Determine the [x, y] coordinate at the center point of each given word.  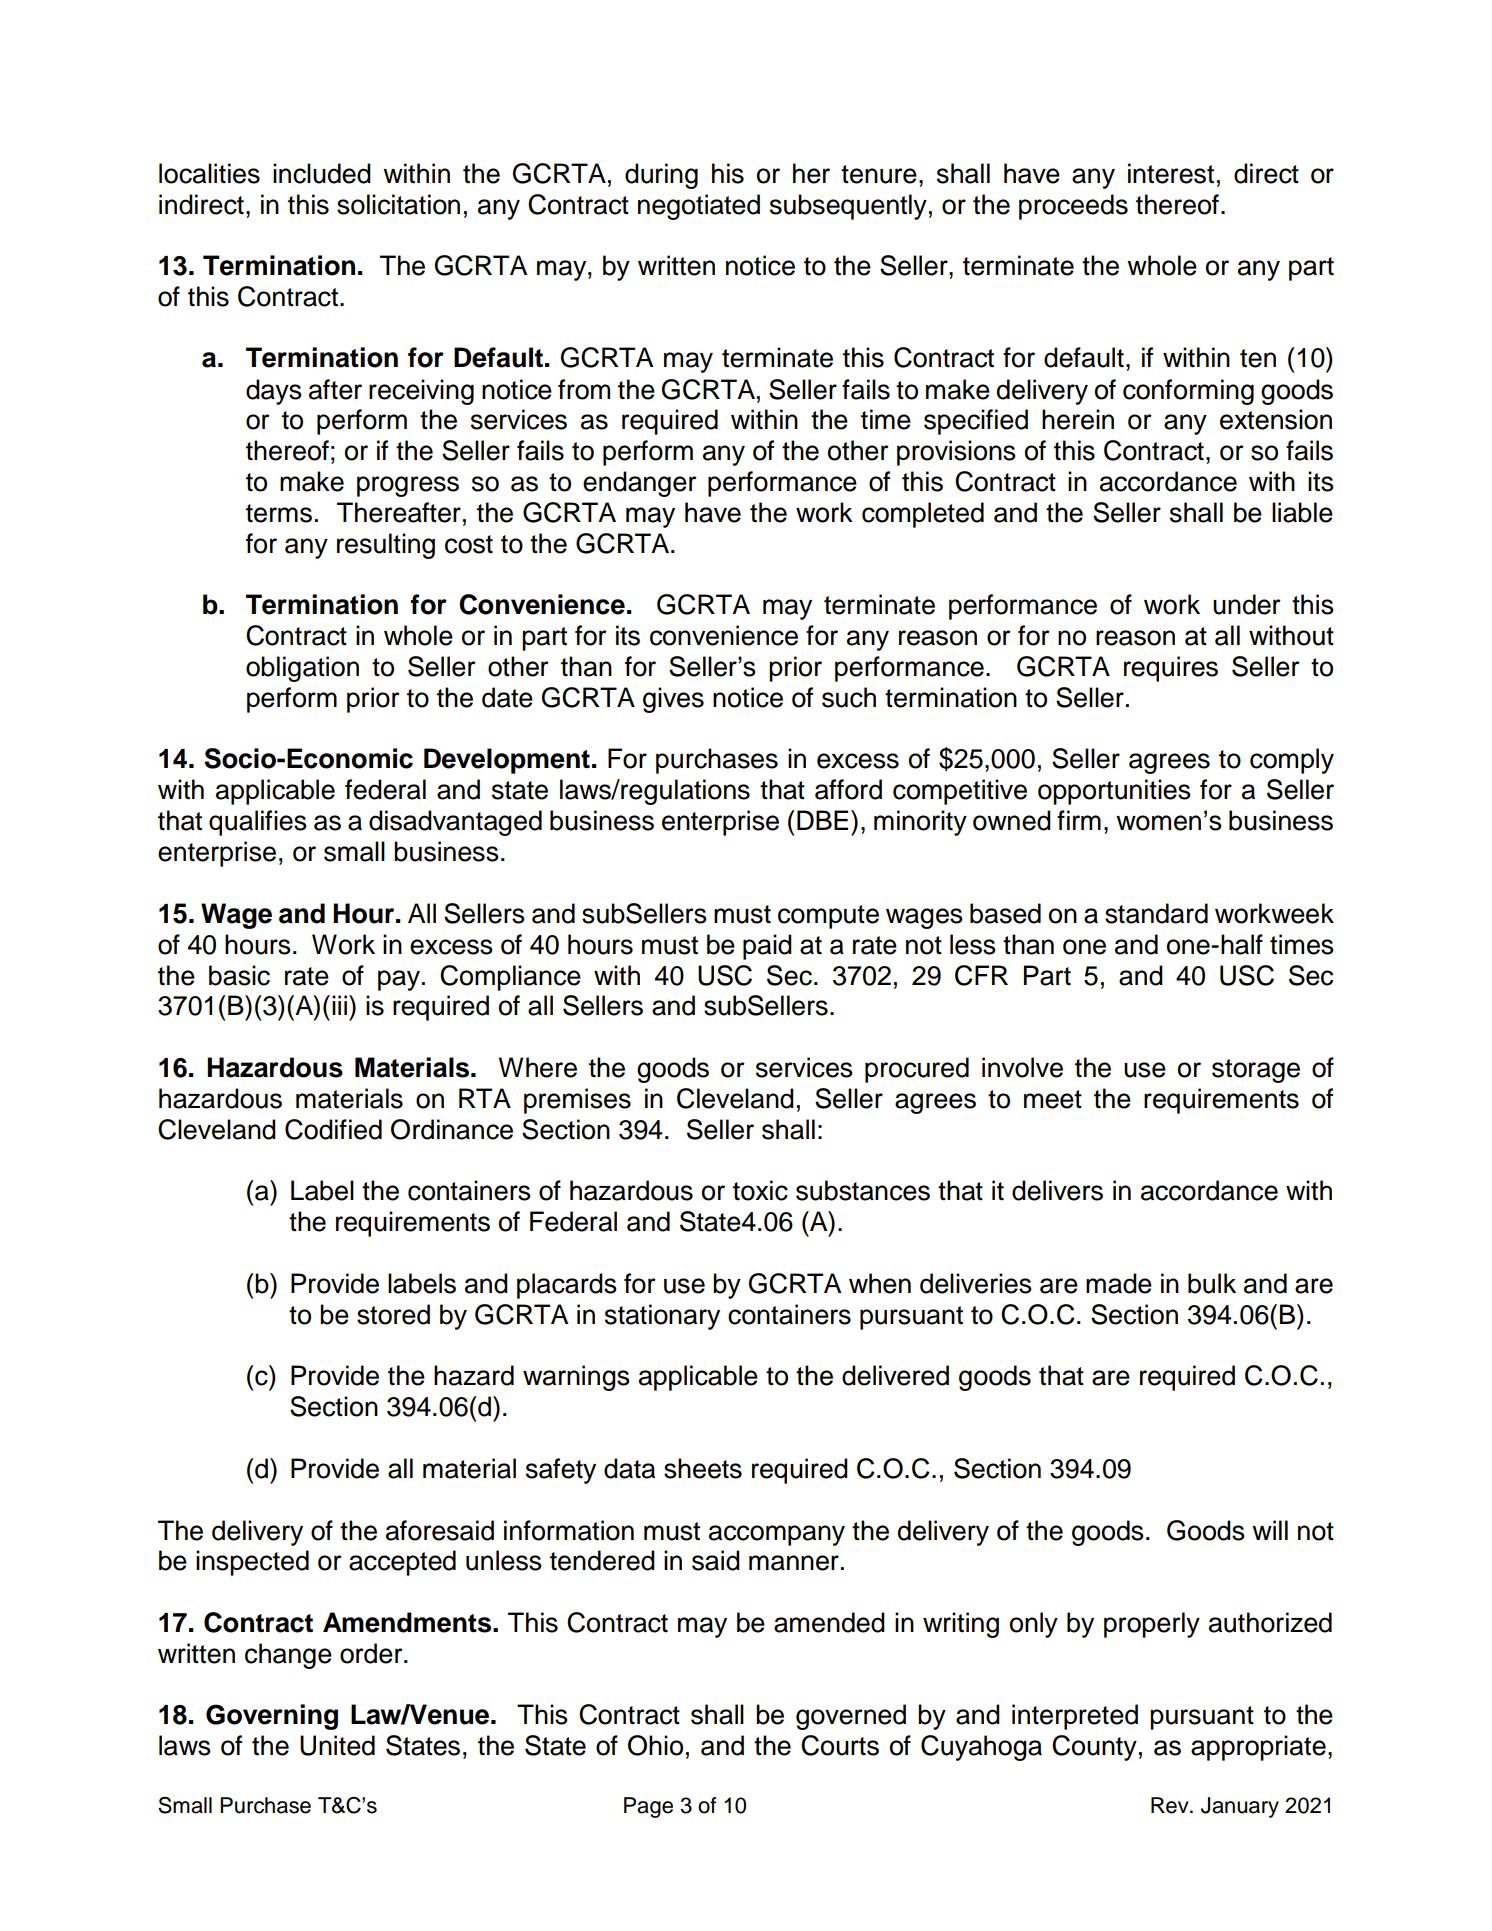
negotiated [699, 207]
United [337, 1745]
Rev [1171, 1805]
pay [399, 980]
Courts [840, 1745]
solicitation [398, 204]
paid [767, 947]
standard [1156, 913]
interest [1171, 173]
